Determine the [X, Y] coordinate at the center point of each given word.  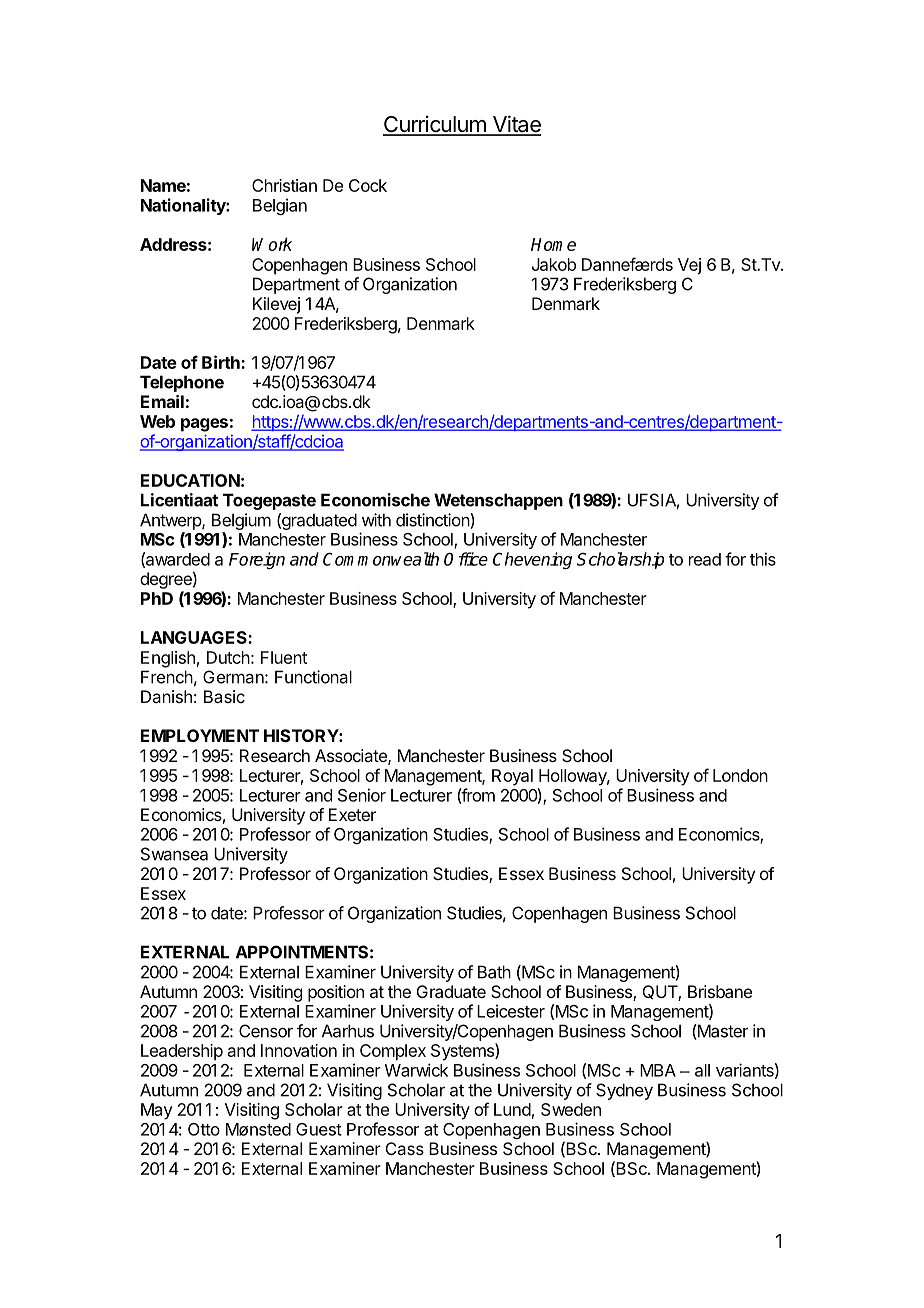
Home [553, 244]
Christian [284, 185]
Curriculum [435, 125]
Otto [204, 1129]
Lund [512, 1109]
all [702, 1070]
